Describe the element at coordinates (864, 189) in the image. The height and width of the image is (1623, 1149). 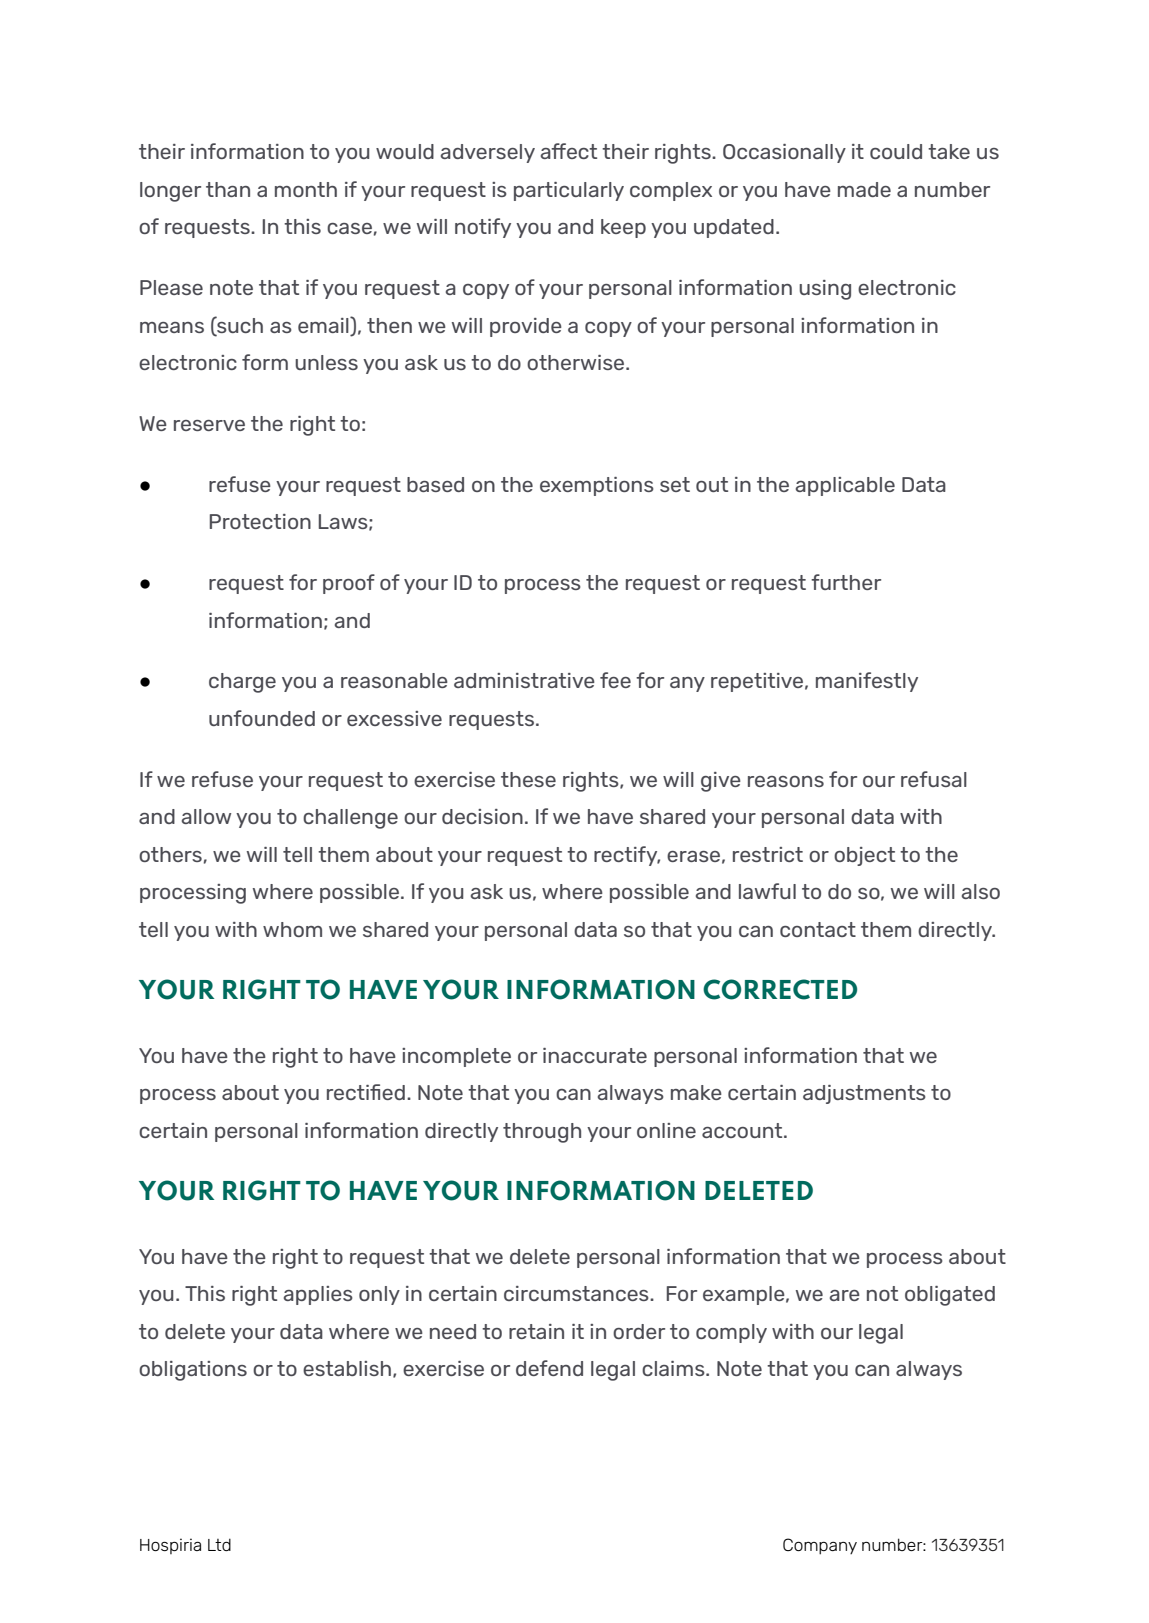
I see `made` at that location.
